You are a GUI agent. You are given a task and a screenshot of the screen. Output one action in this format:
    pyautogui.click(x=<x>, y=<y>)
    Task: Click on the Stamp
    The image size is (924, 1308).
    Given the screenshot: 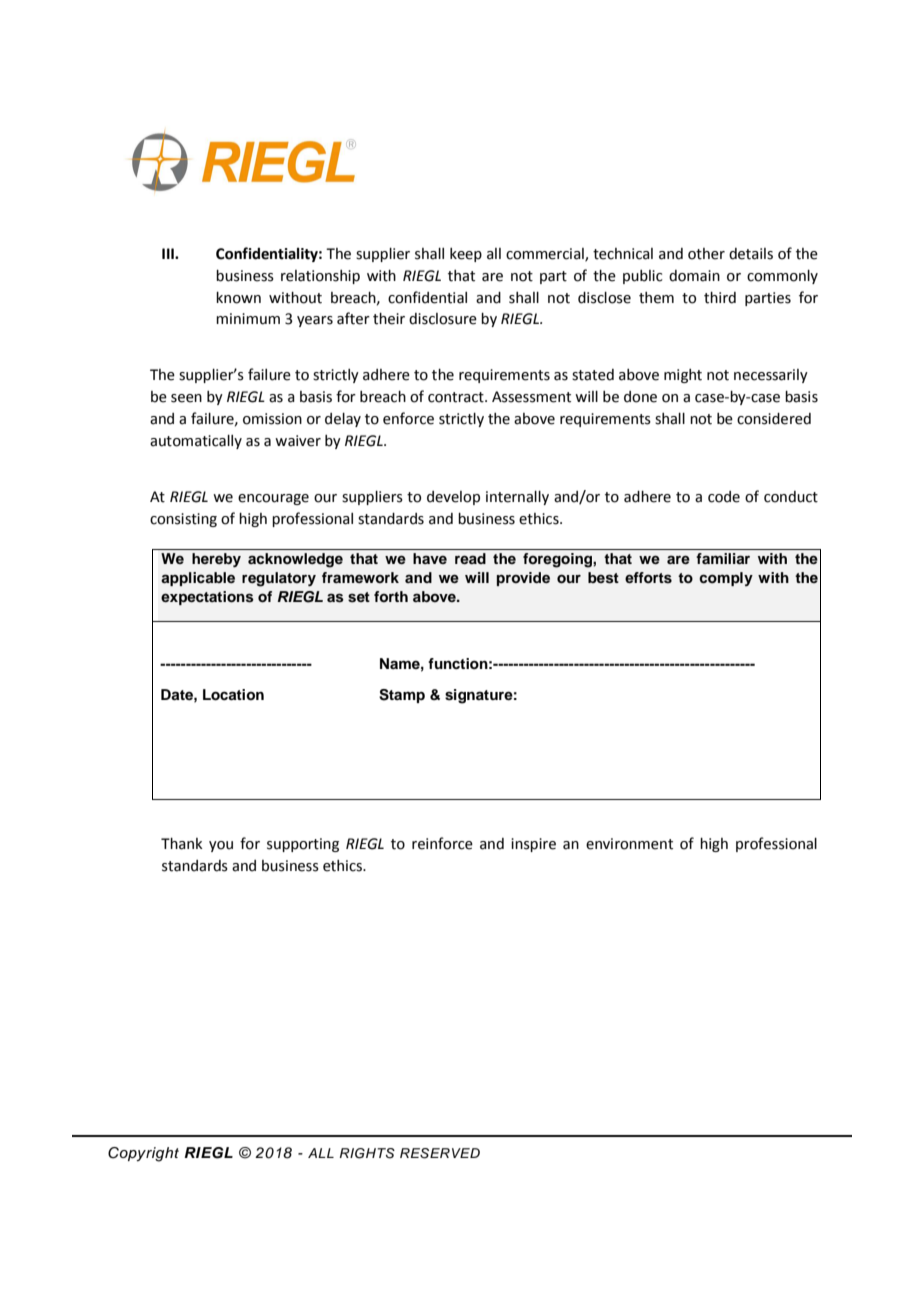 What is the action you would take?
    pyautogui.click(x=402, y=696)
